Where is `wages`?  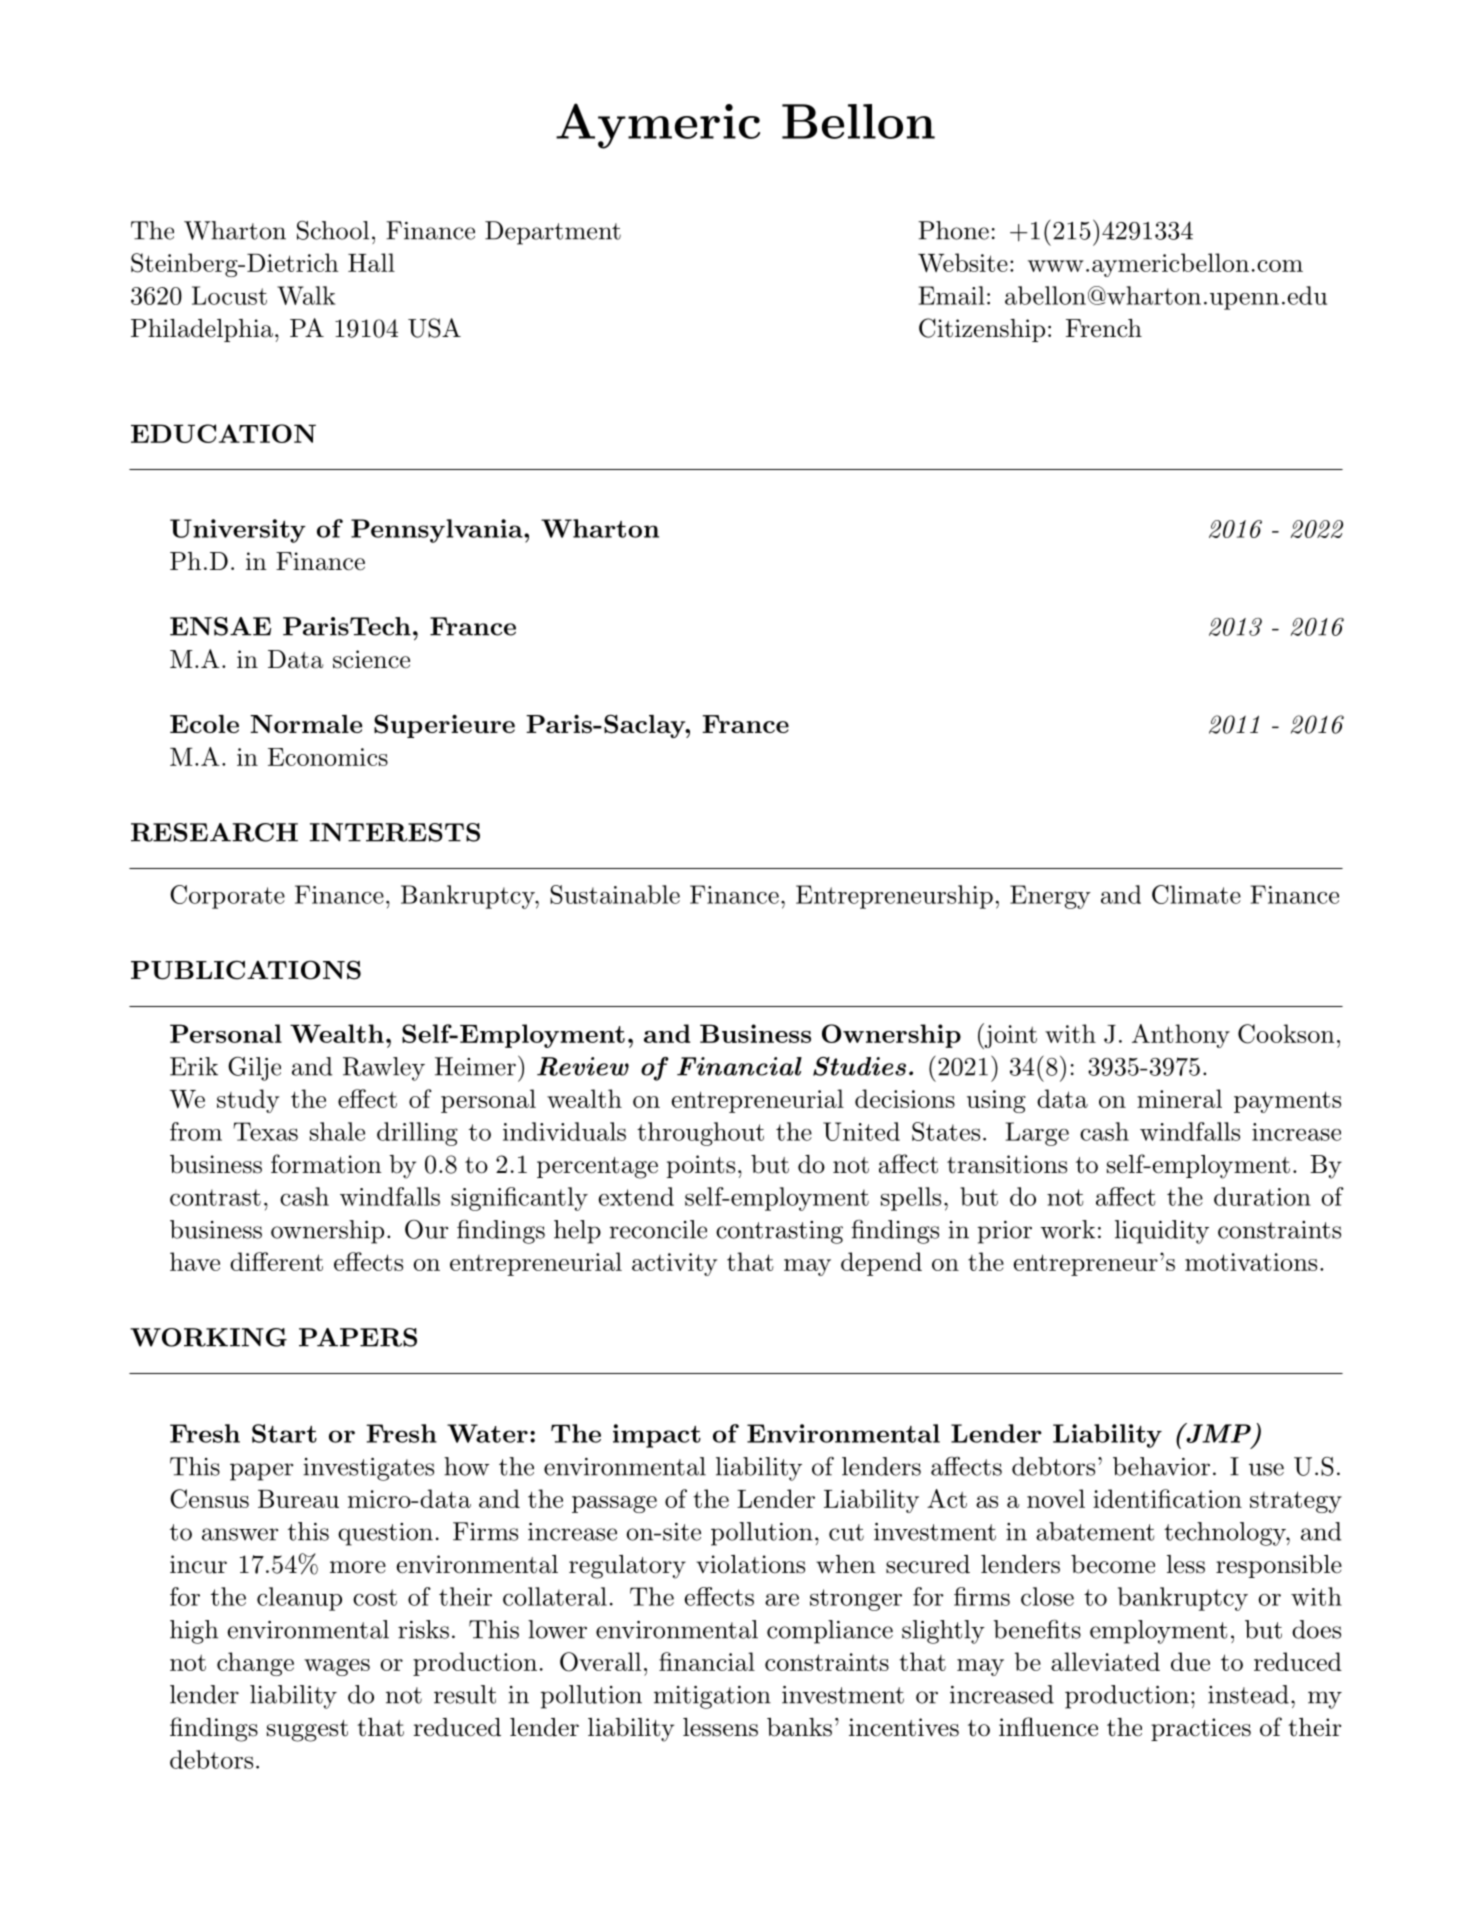 wages is located at coordinates (337, 1667).
